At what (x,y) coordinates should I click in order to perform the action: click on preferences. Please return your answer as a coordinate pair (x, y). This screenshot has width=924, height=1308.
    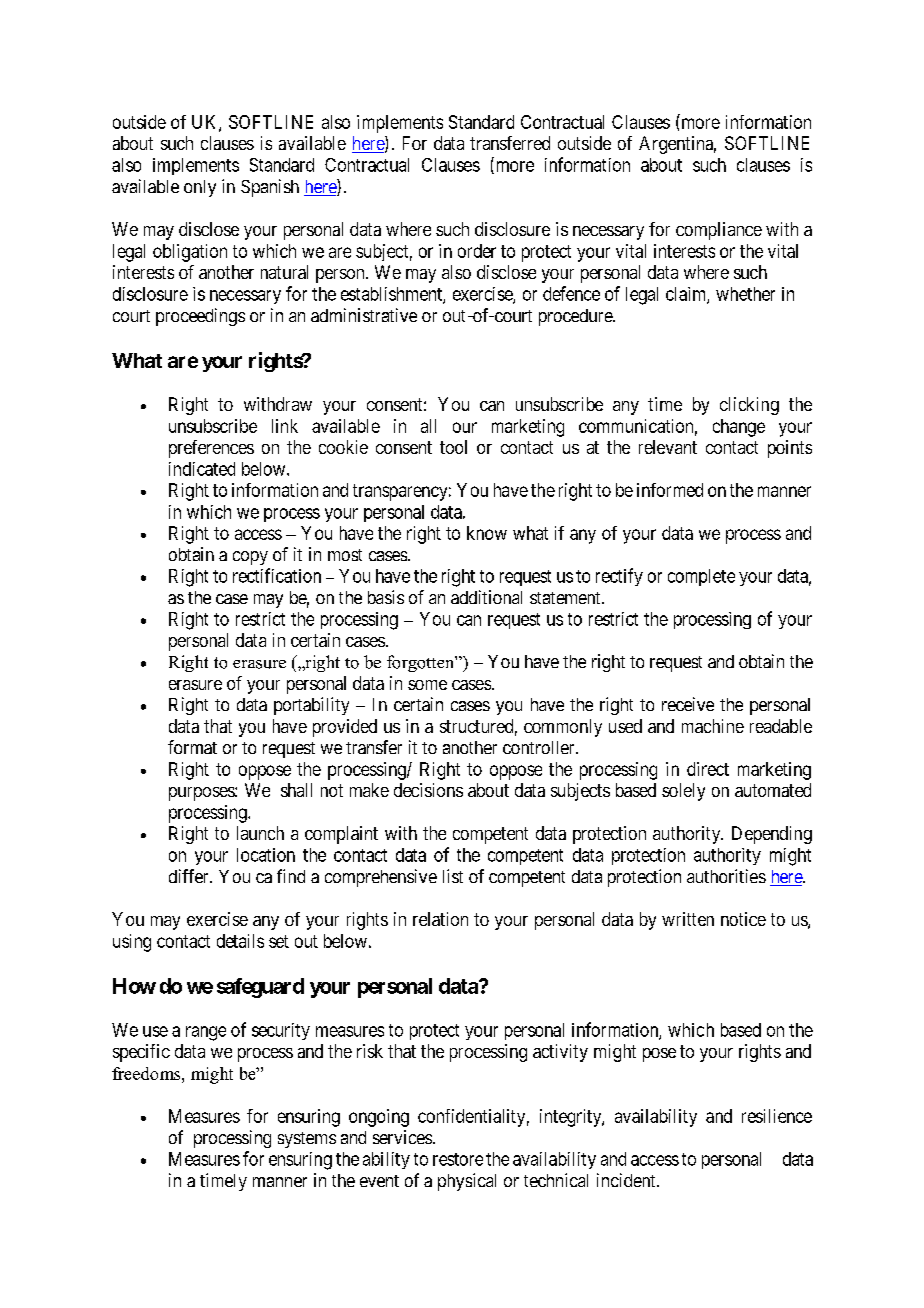
    Looking at the image, I should click on (211, 449).
